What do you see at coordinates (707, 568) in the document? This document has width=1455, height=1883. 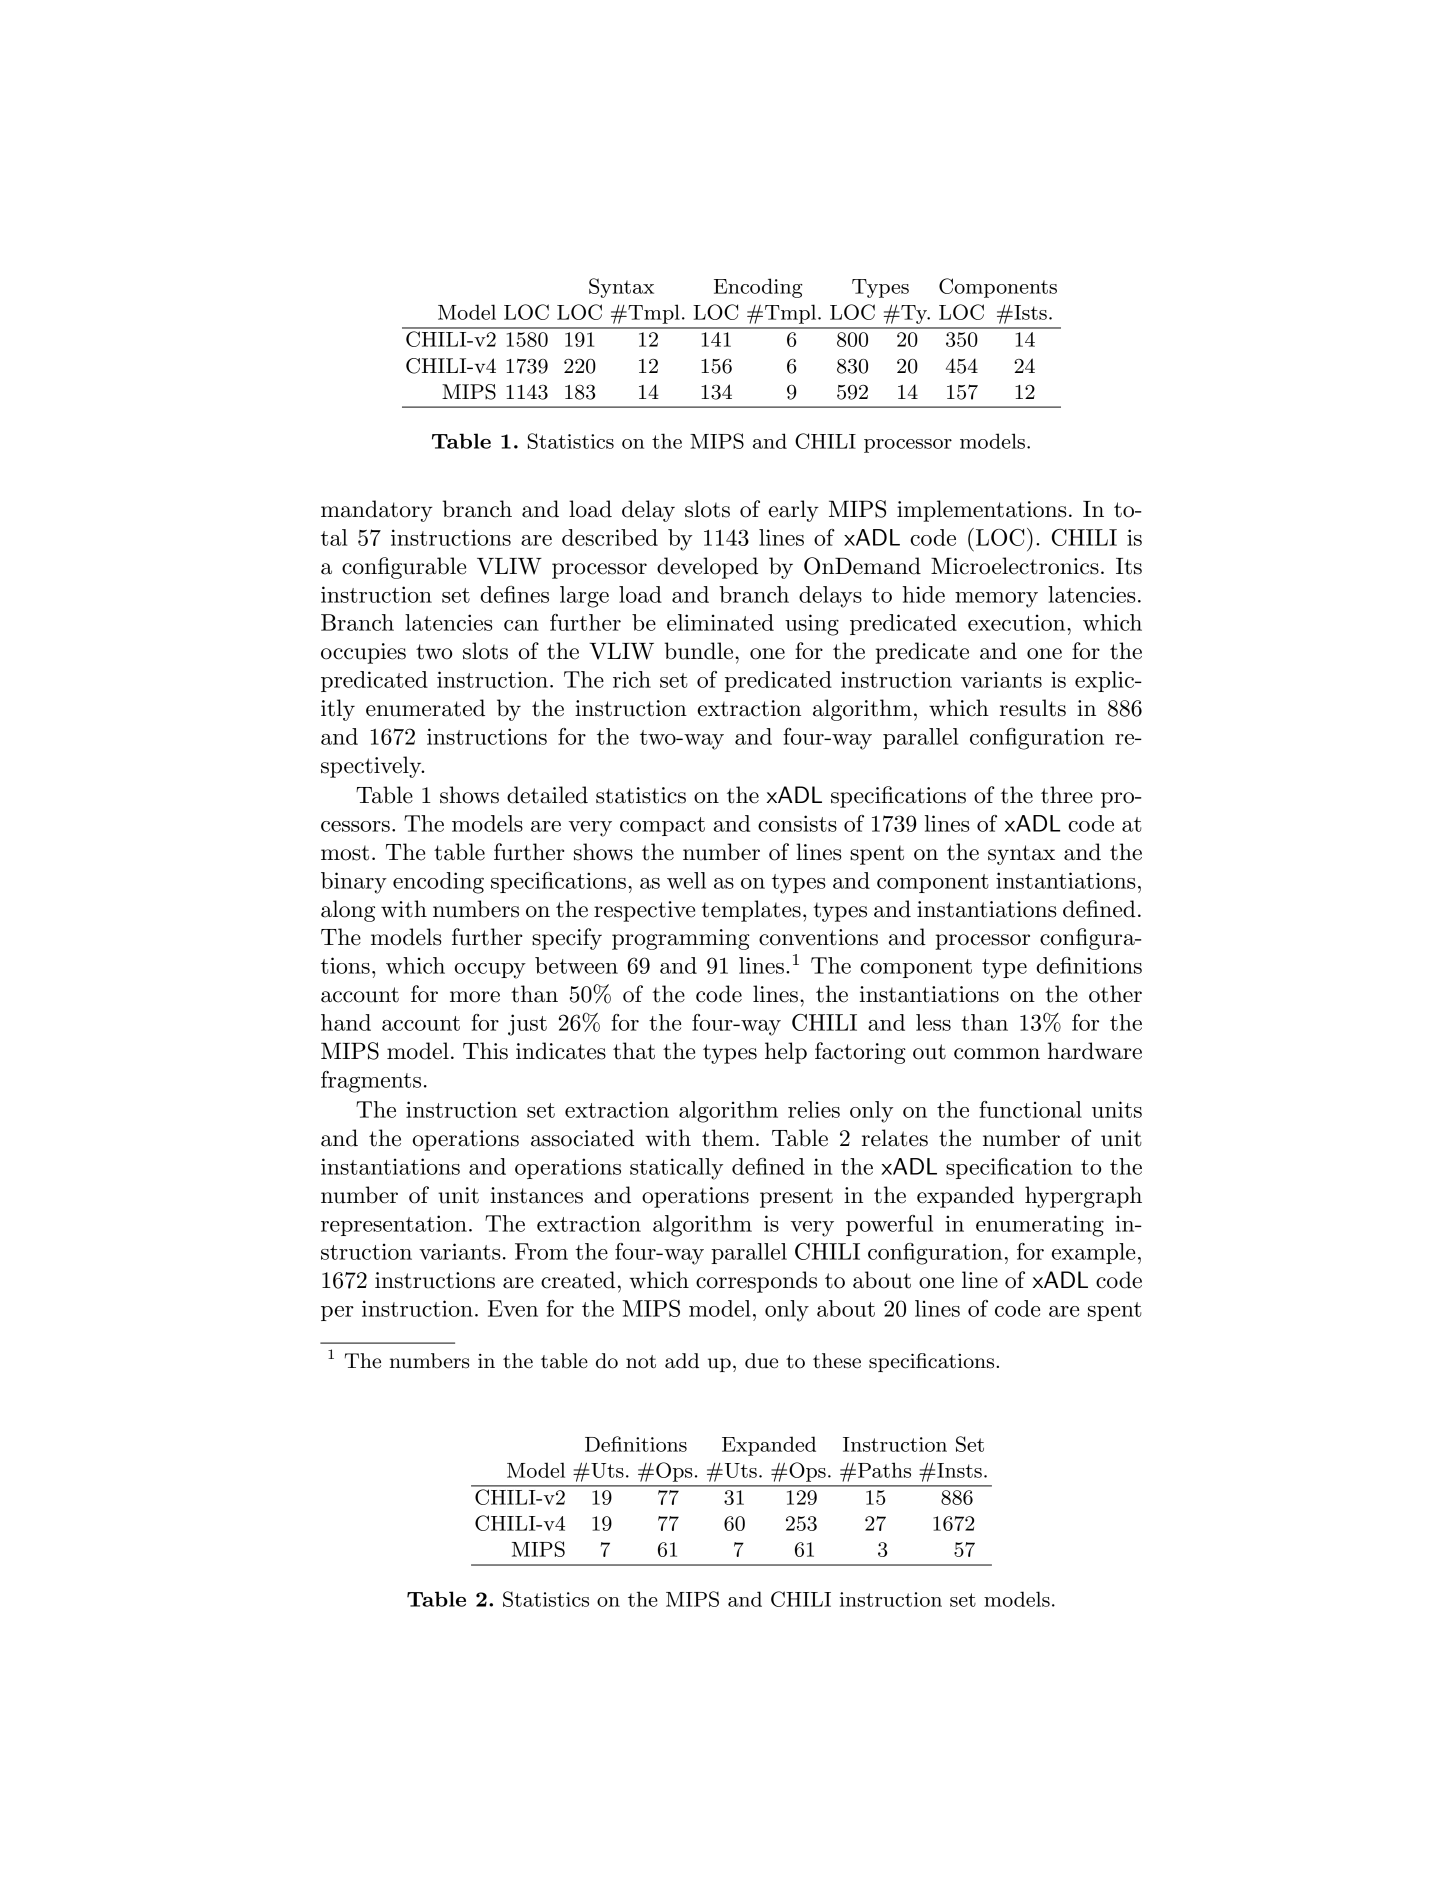 I see `developed` at bounding box center [707, 568].
